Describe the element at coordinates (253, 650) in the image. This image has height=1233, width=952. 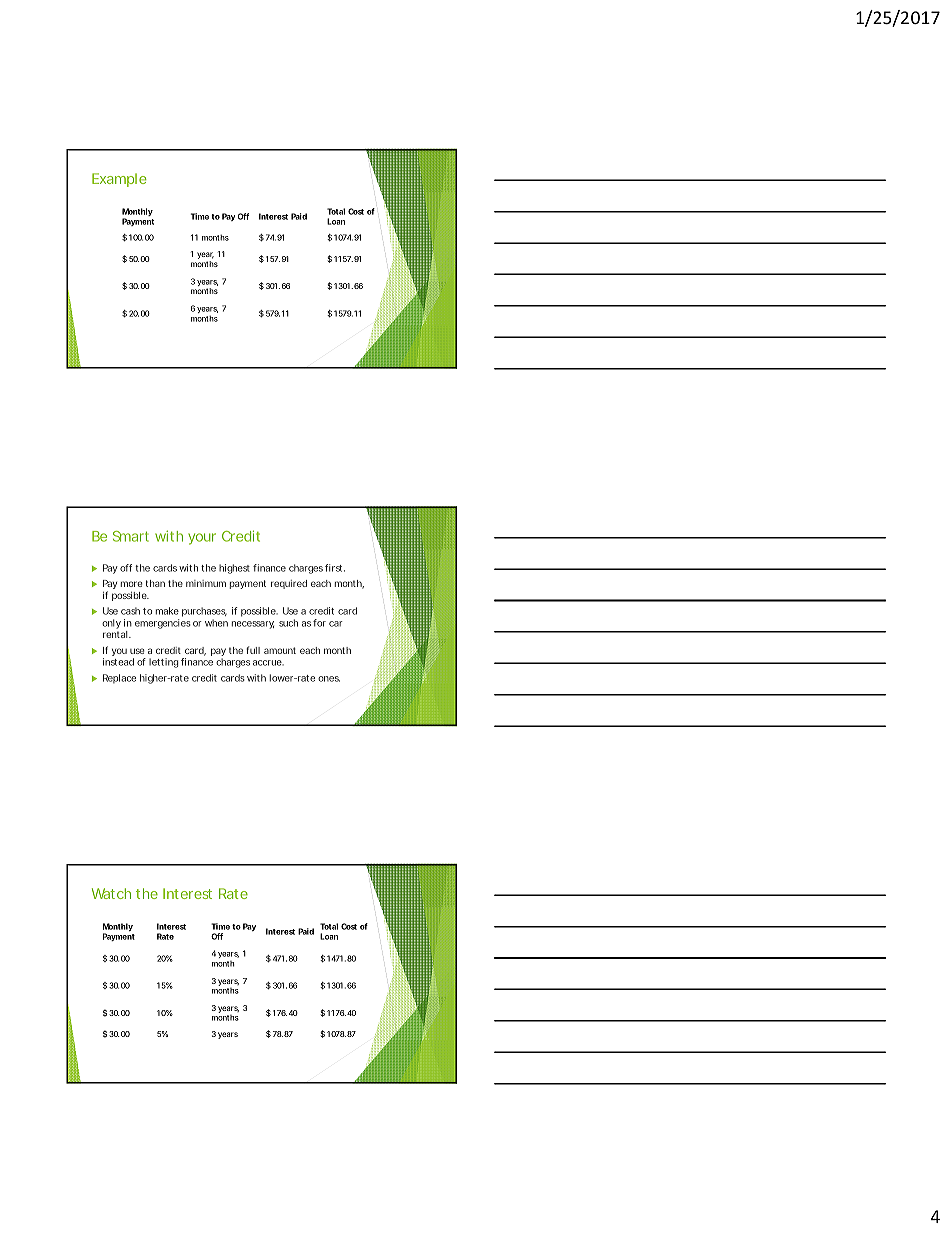
I see `full` at that location.
